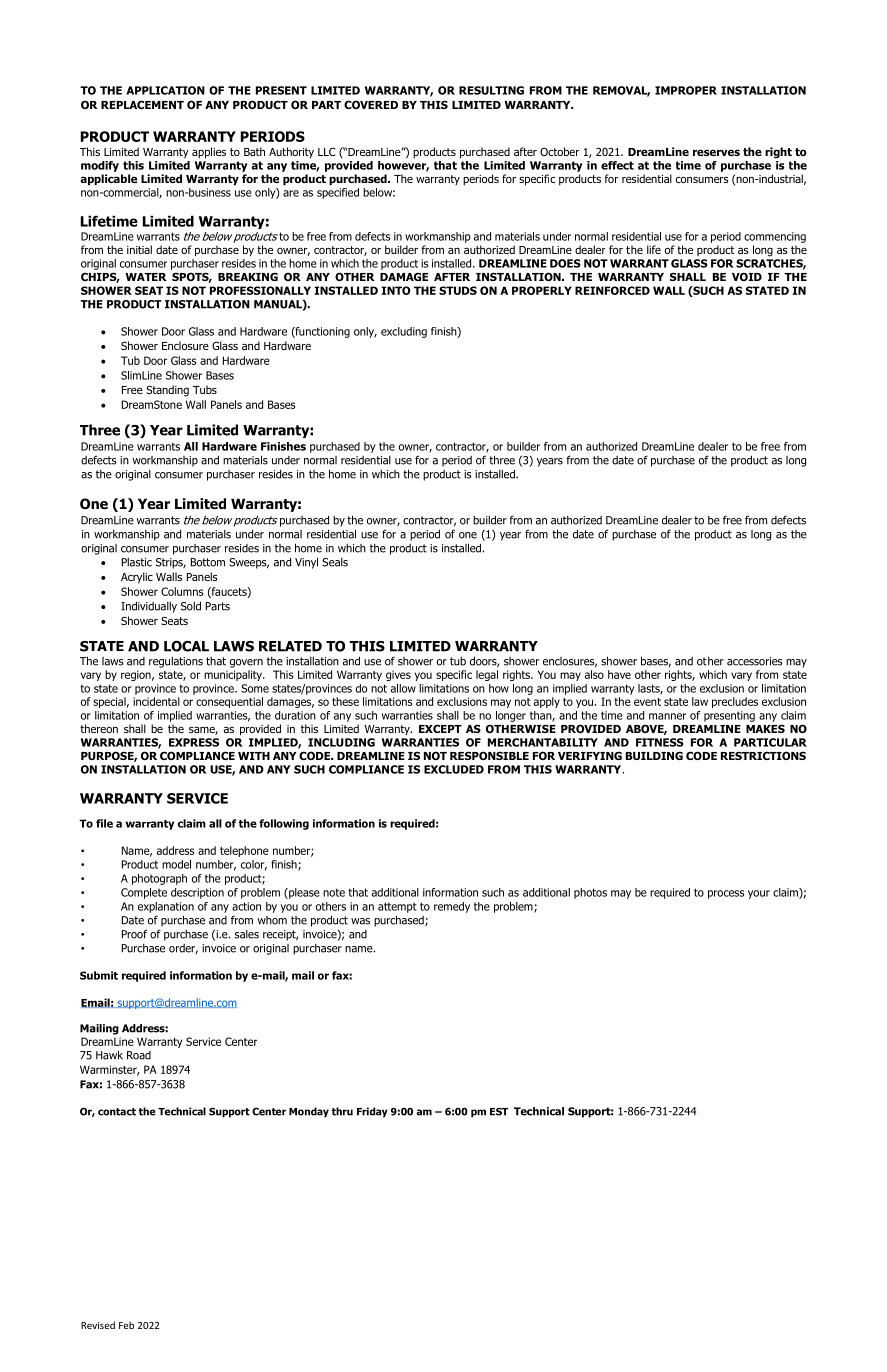 The image size is (887, 1372). Describe the element at coordinates (491, 90) in the screenshot. I see `RESULTING` at that location.
